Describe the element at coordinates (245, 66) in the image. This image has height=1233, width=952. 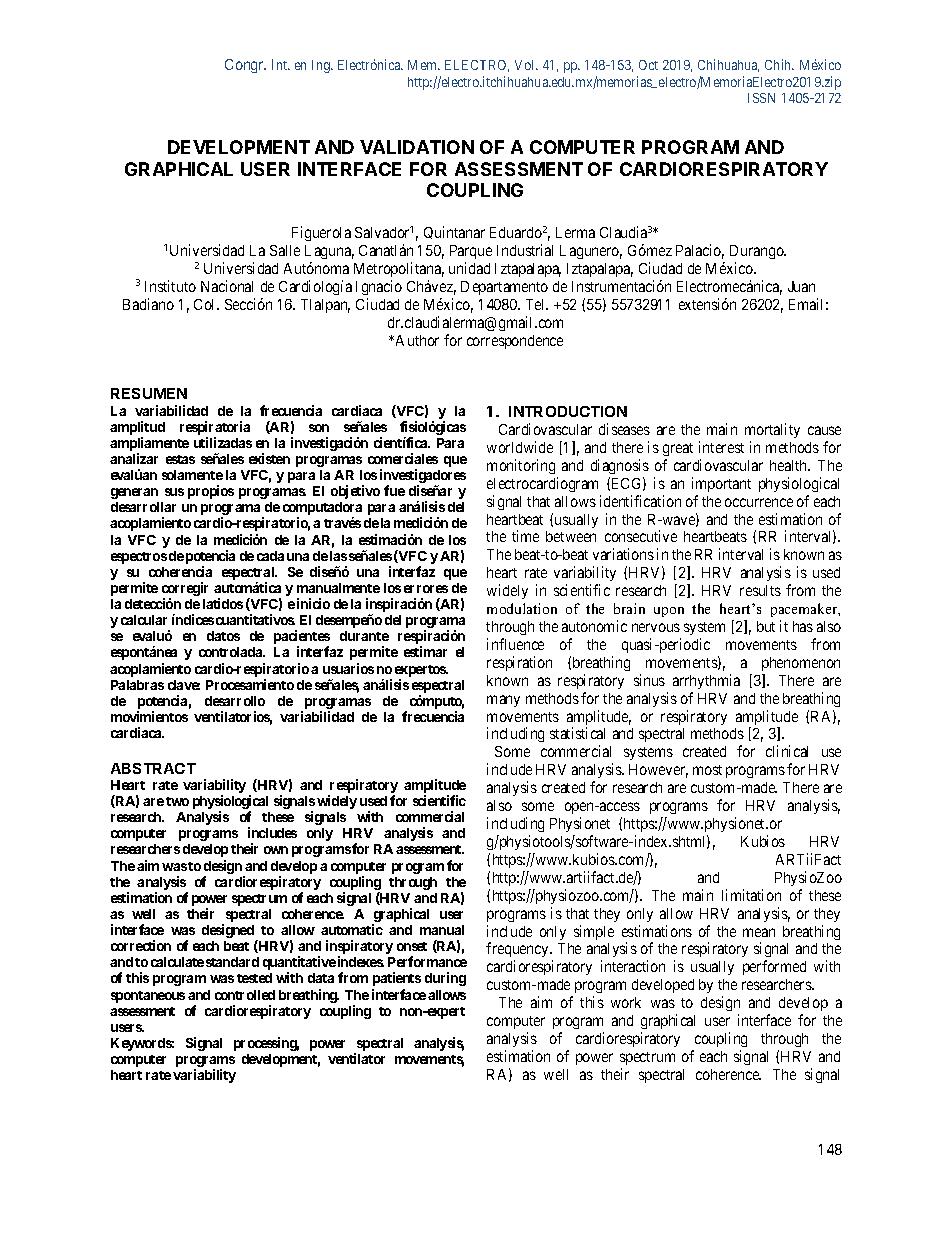
I see `Congr` at that location.
